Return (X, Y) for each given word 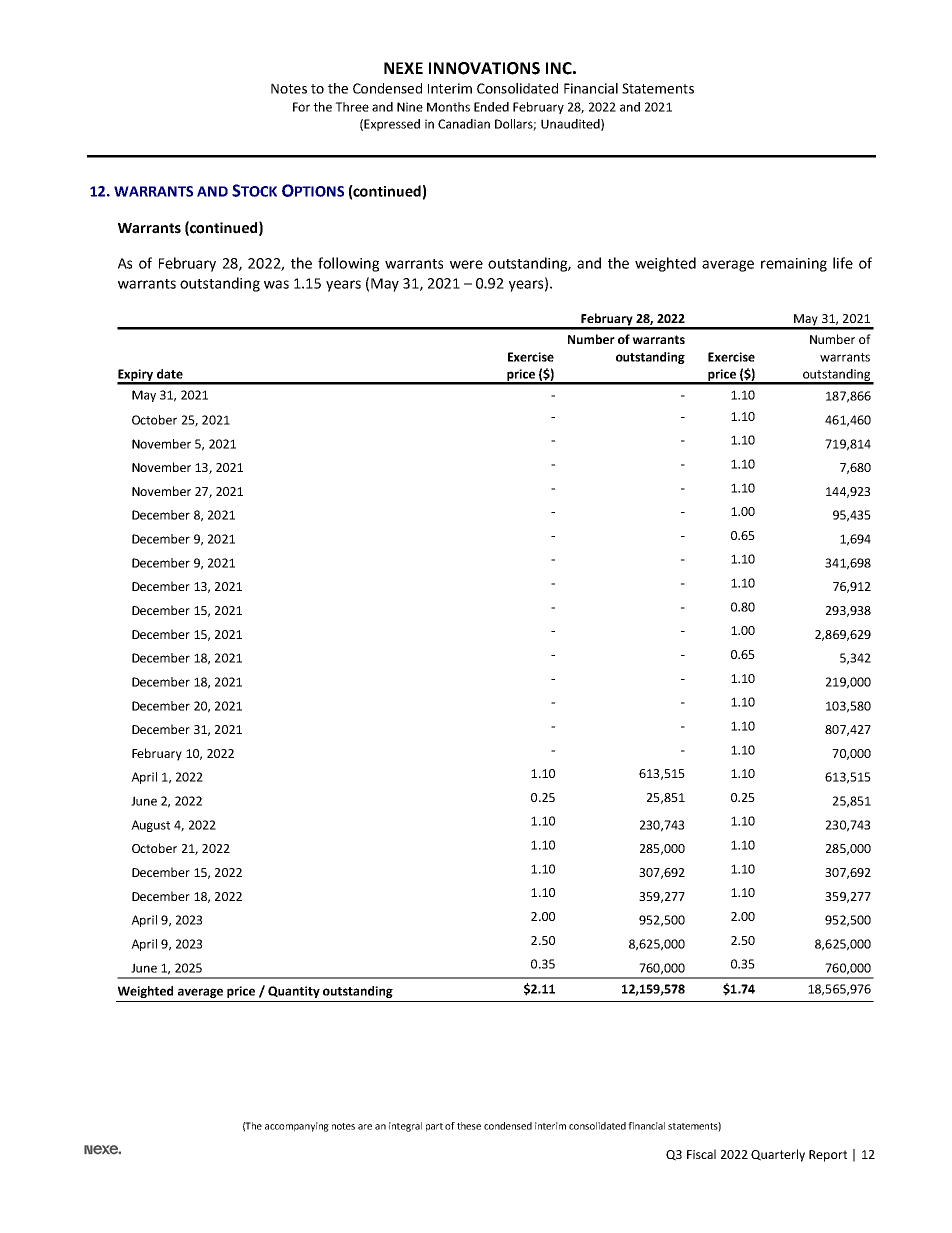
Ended (491, 107)
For (301, 107)
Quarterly (778, 1155)
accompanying (297, 1127)
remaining (794, 265)
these (469, 1126)
